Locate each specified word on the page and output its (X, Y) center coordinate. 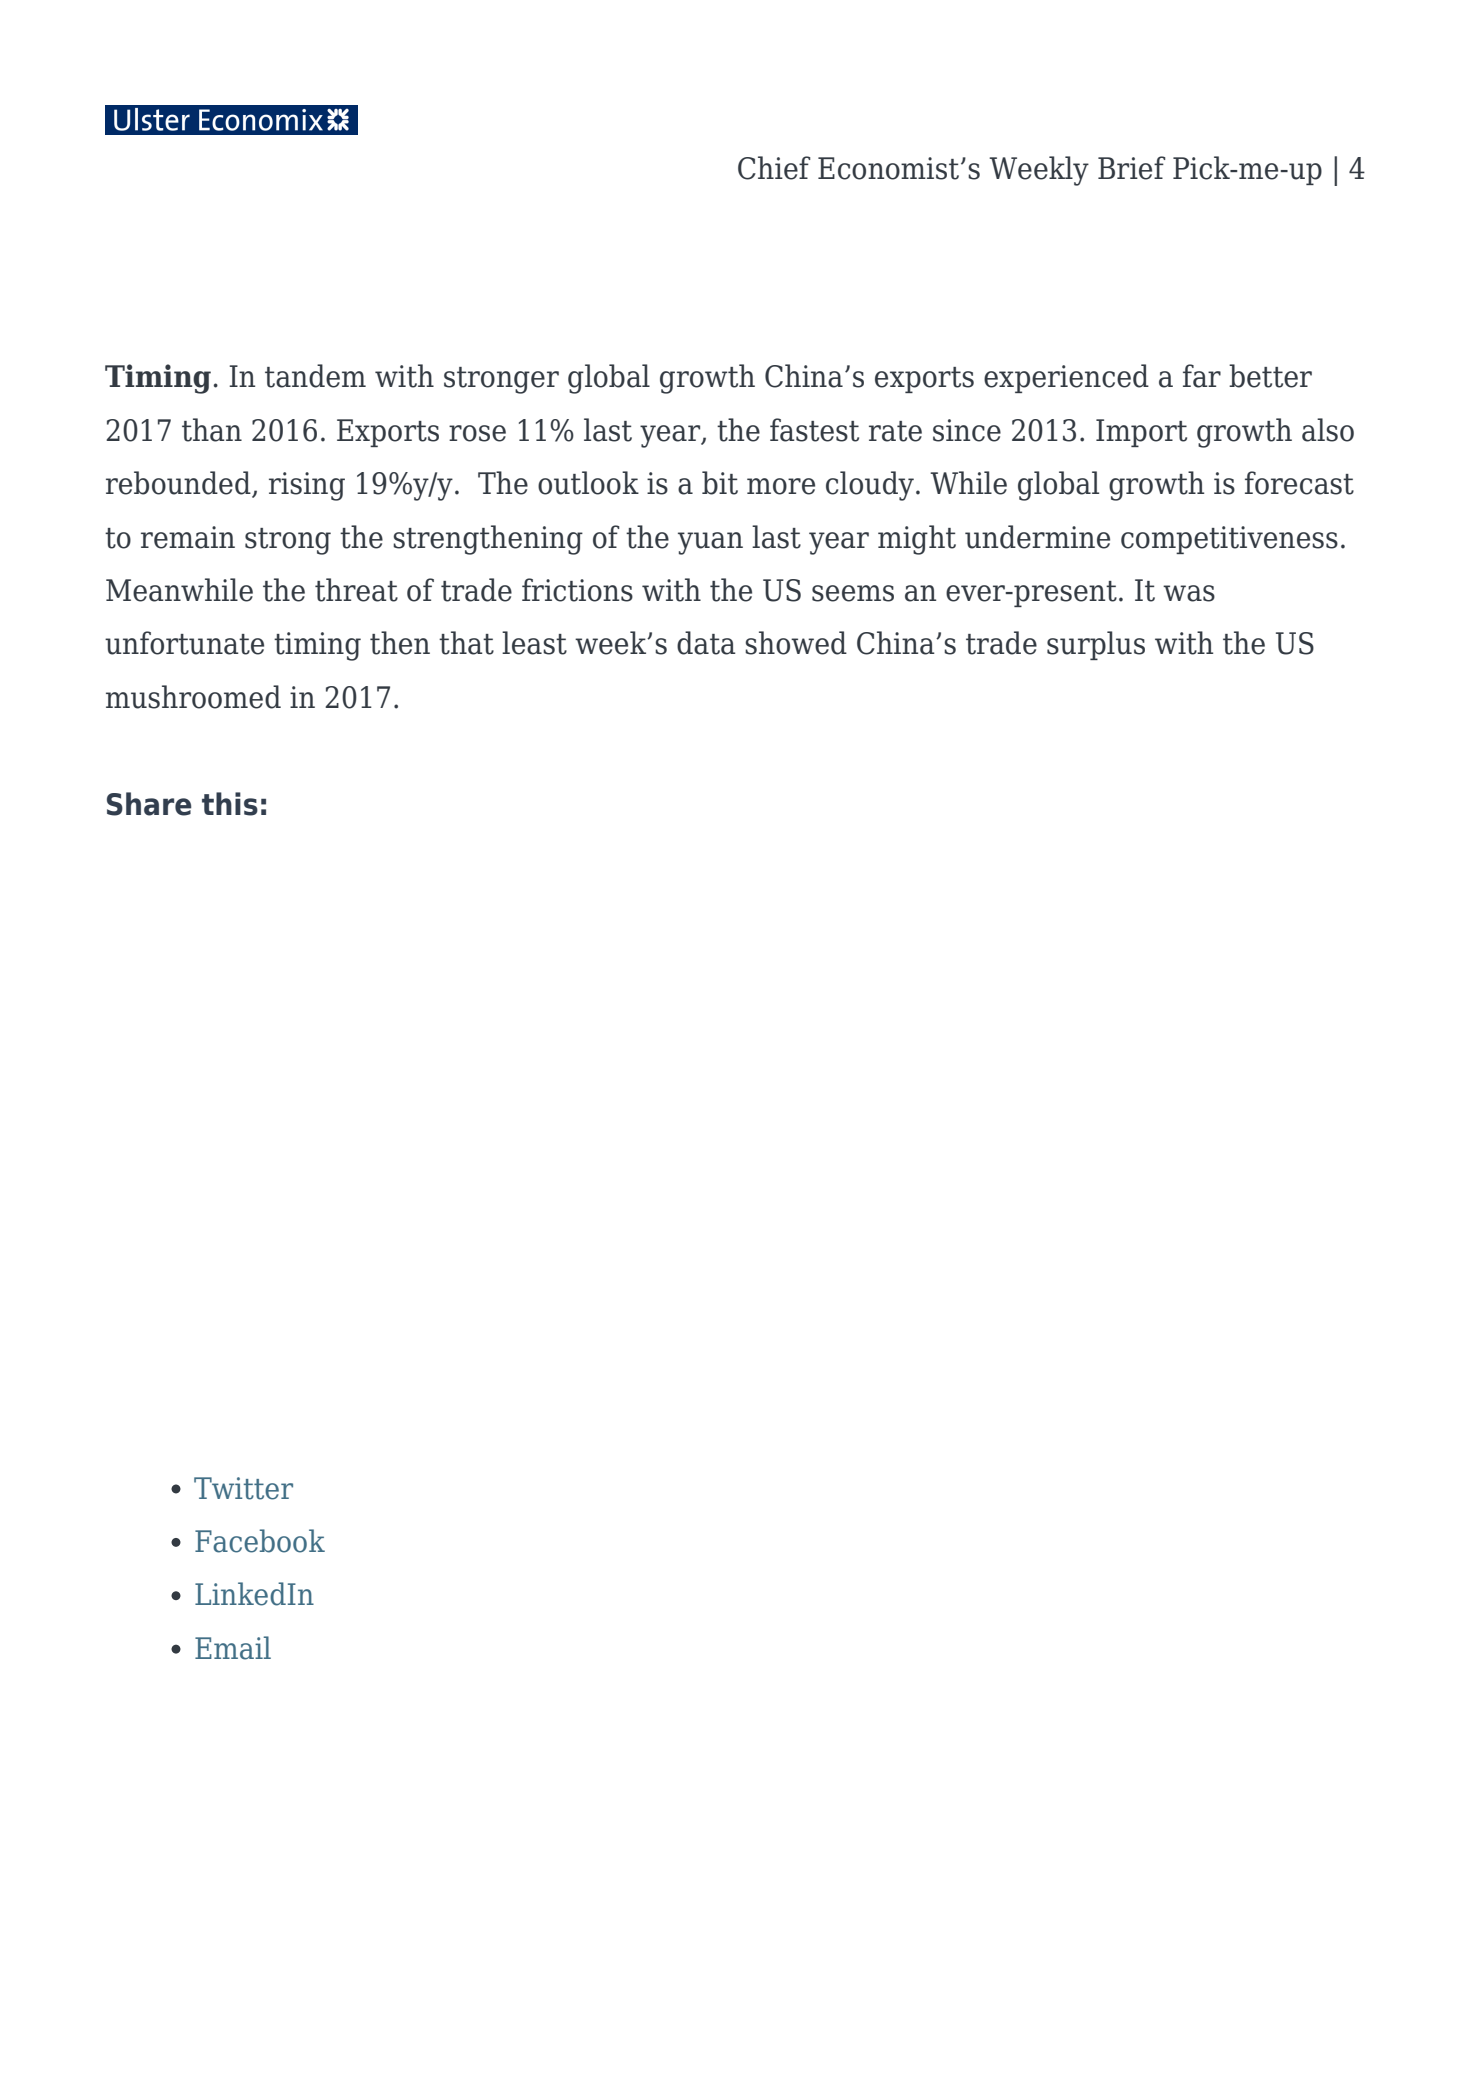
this (230, 804)
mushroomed (193, 697)
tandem (315, 376)
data (706, 643)
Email (233, 1648)
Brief (1132, 168)
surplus (1096, 645)
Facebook (260, 1541)
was (1189, 593)
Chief (774, 168)
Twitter (243, 1488)
